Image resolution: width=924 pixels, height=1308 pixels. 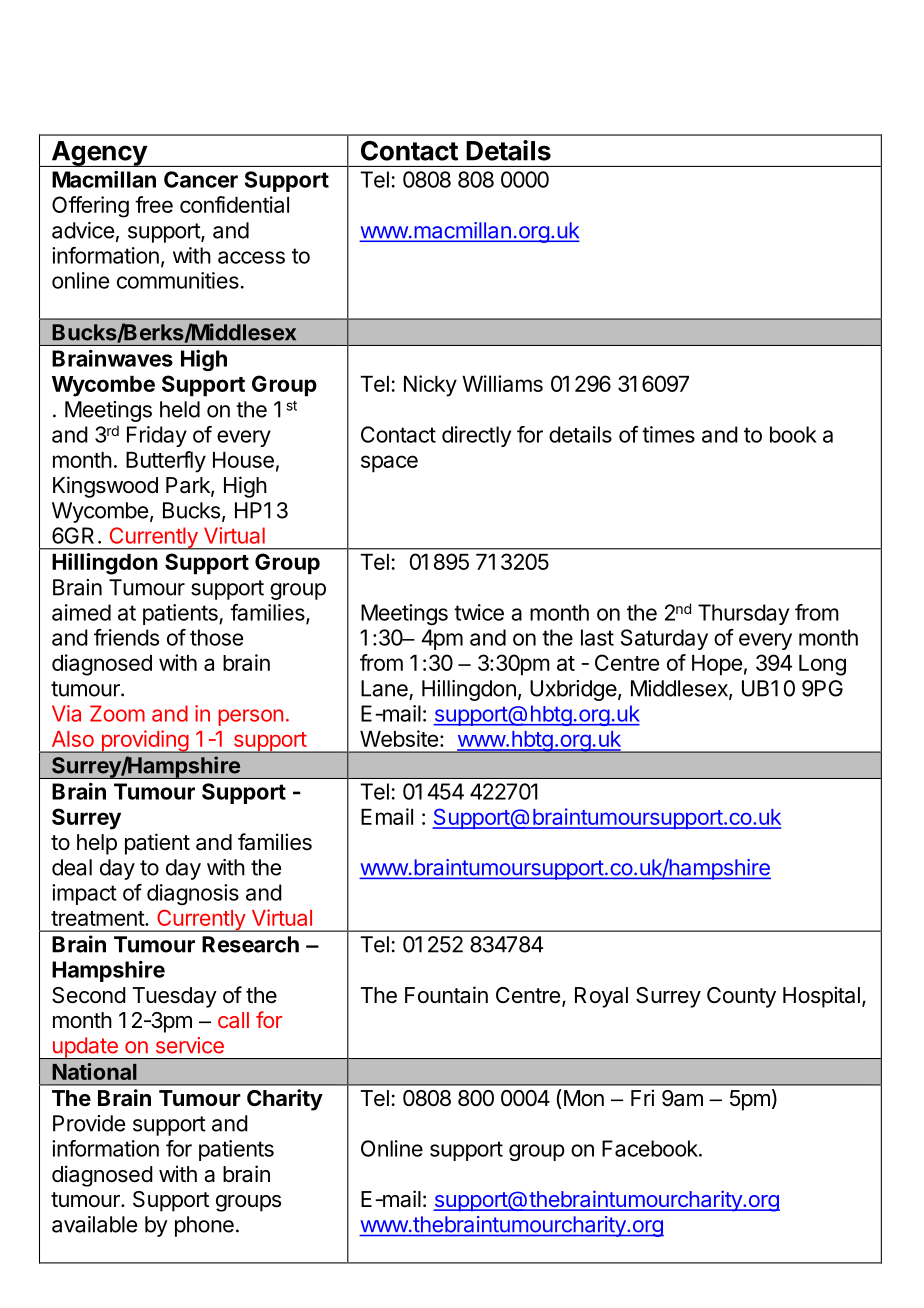 I want to click on phone, so click(x=204, y=1226).
